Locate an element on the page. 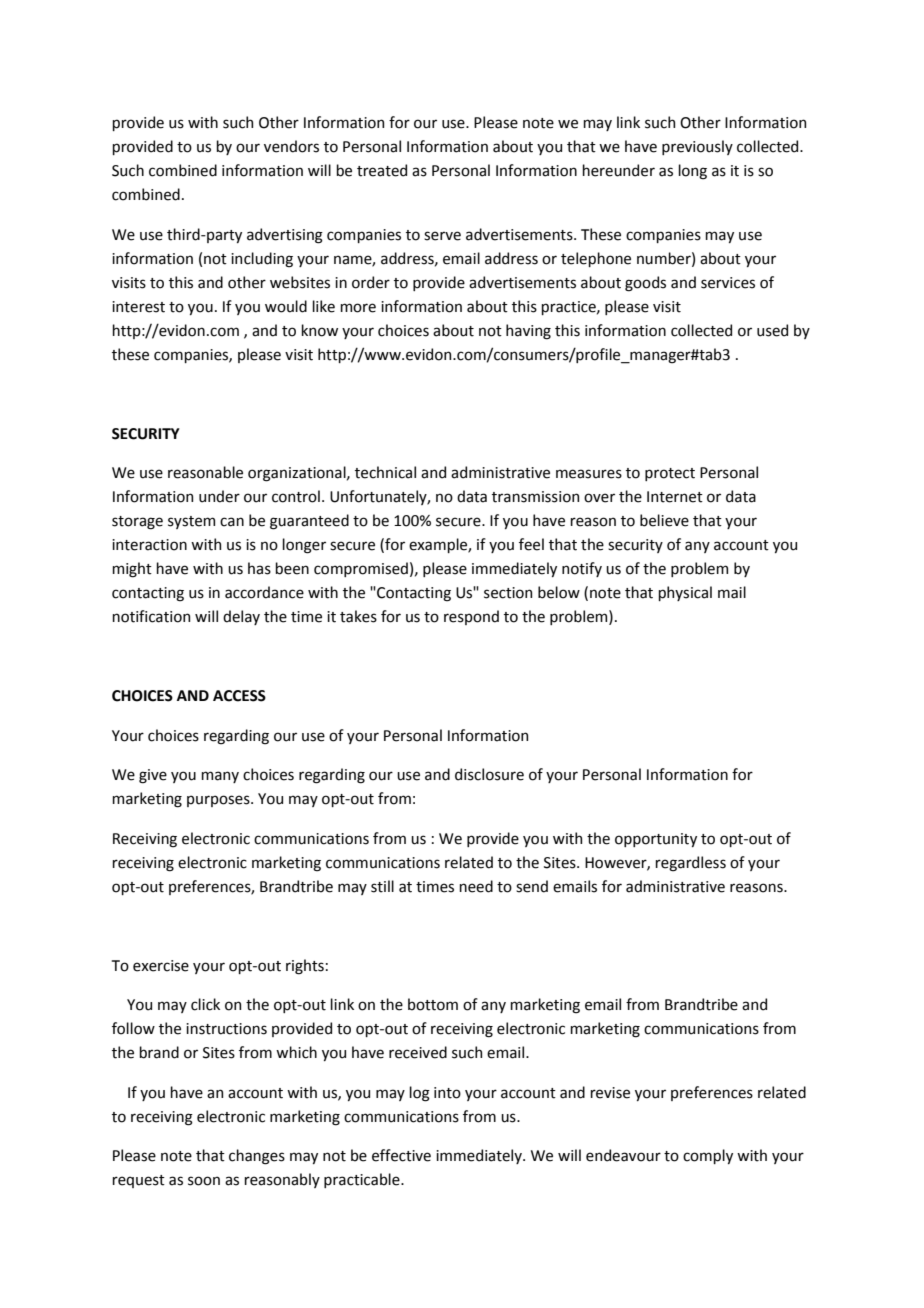 Image resolution: width=924 pixels, height=1308 pixels. soon is located at coordinates (204, 1181).
